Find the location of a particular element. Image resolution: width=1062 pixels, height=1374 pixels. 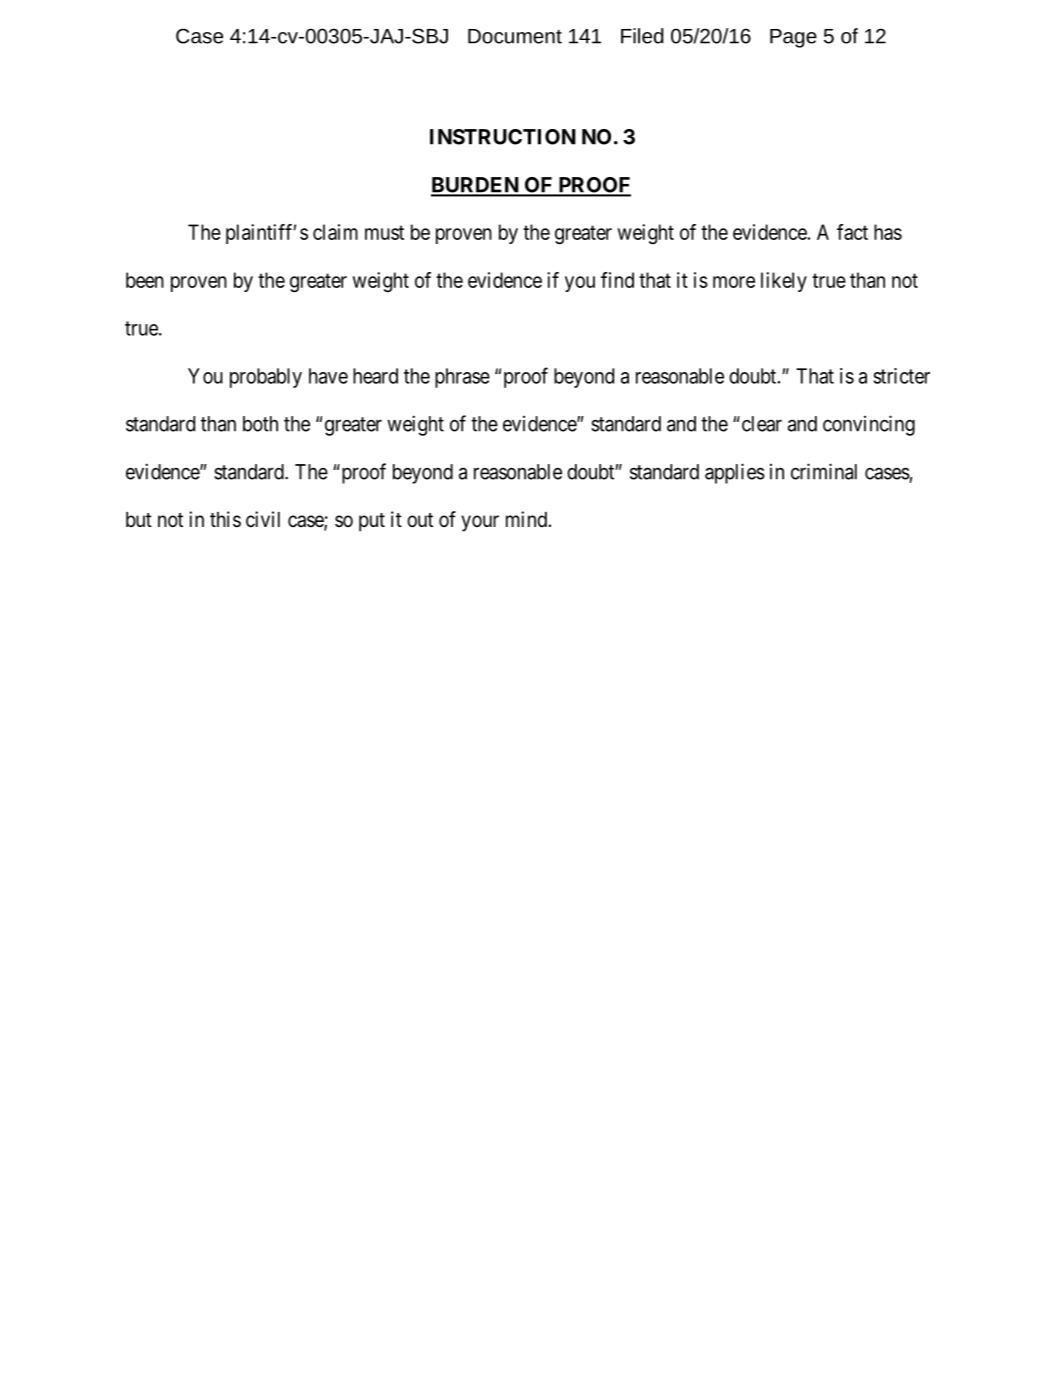

criminal is located at coordinates (824, 471).
